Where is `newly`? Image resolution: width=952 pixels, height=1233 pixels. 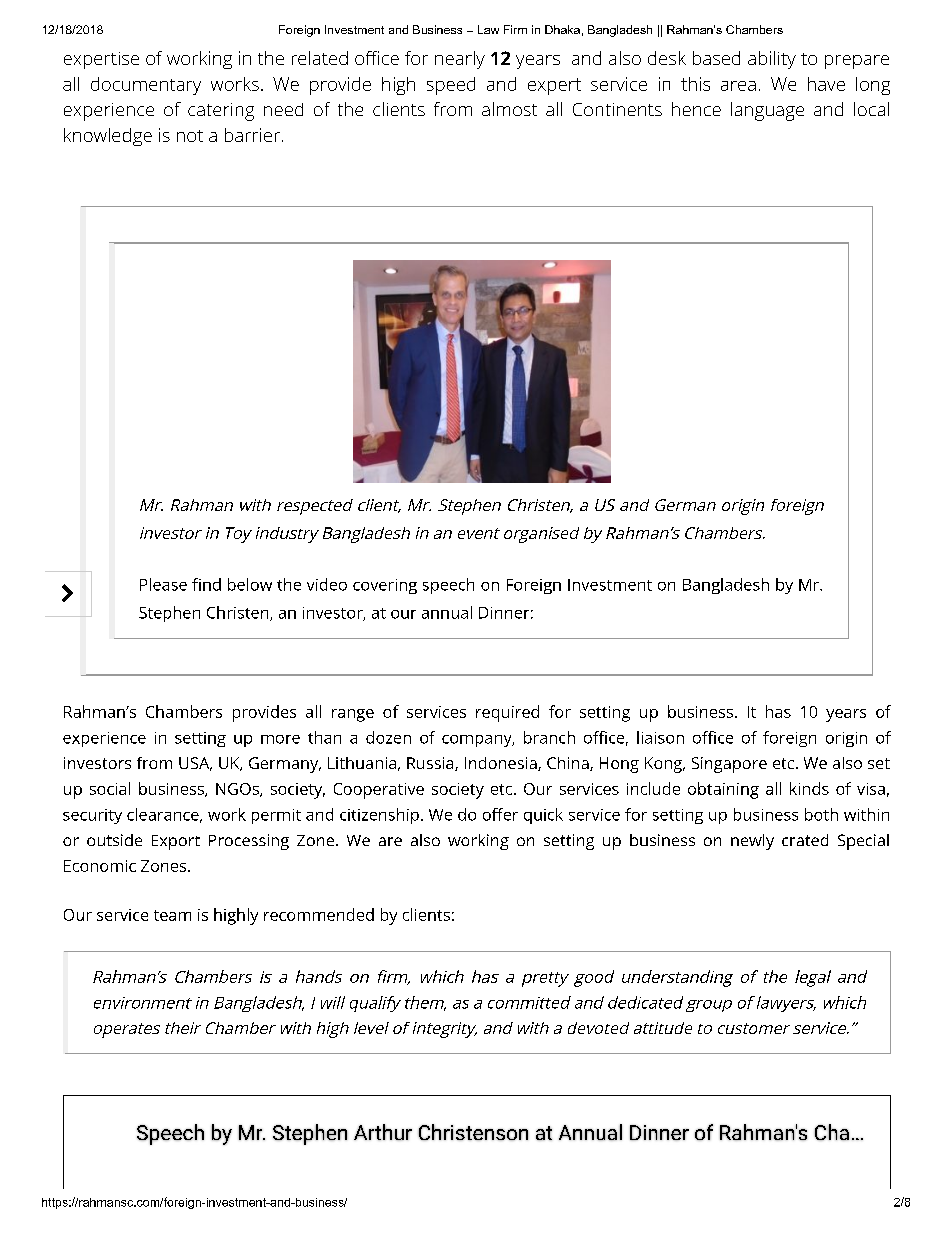 newly is located at coordinates (752, 842).
